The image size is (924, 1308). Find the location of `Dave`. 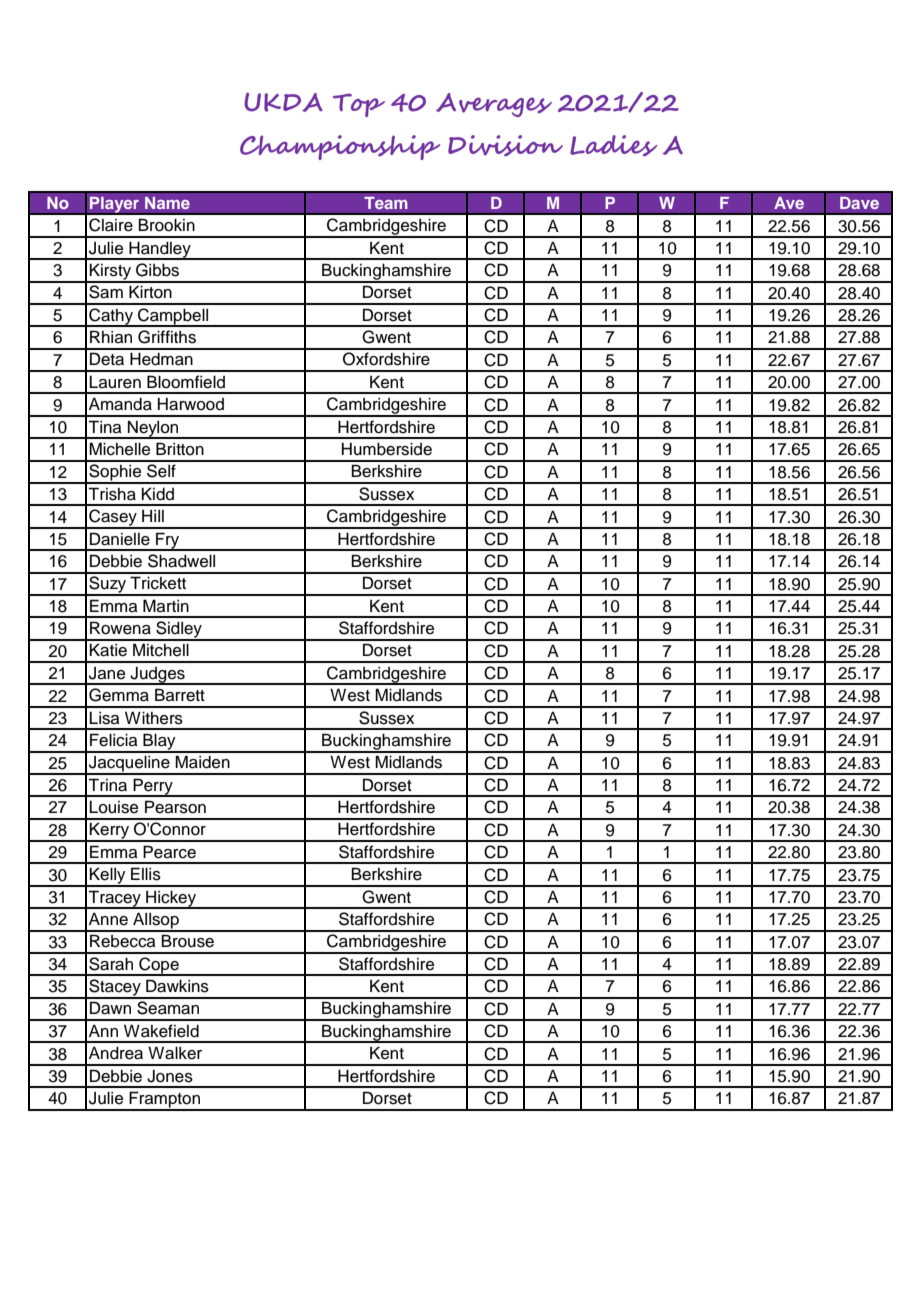

Dave is located at coordinates (859, 203).
